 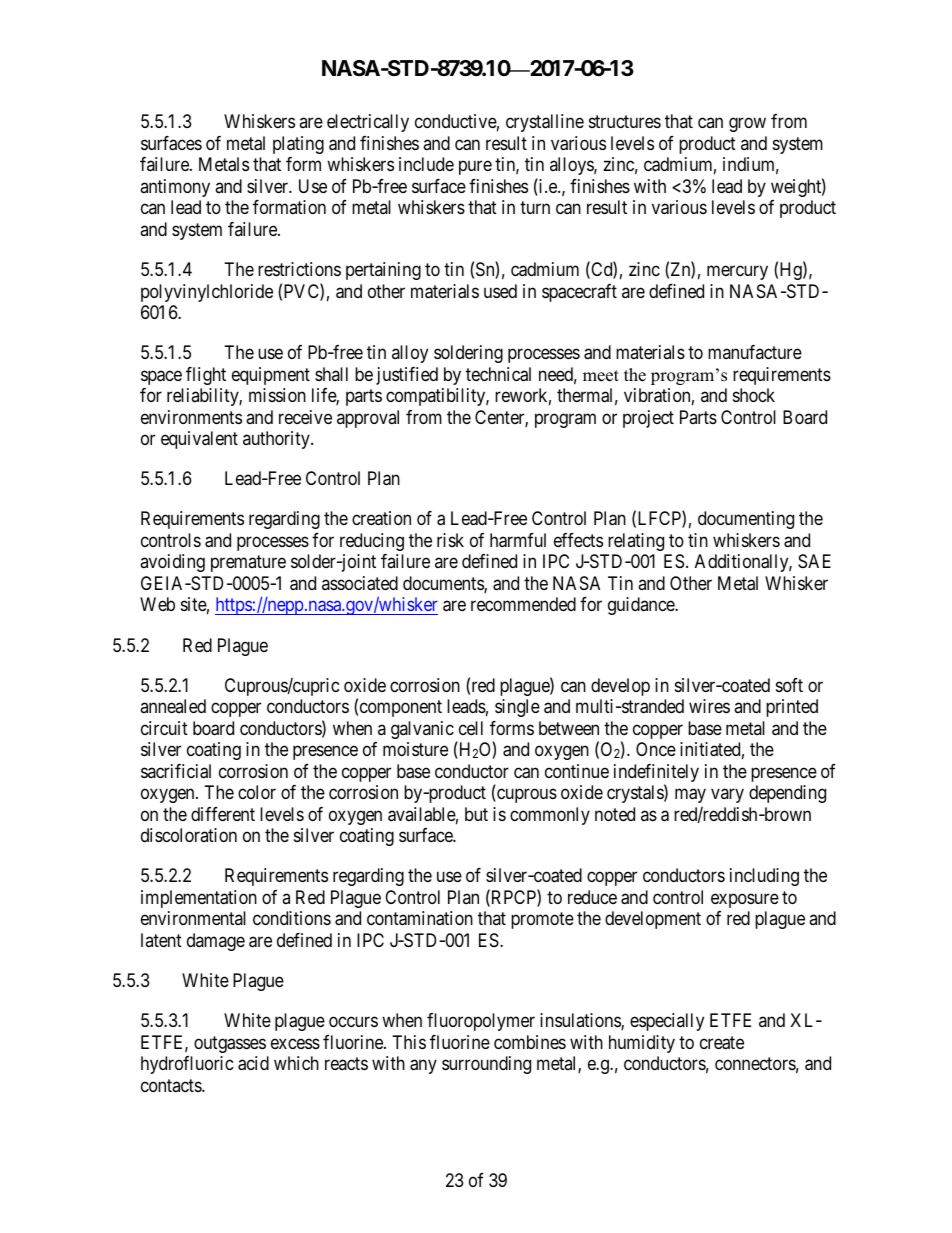 I want to click on guidance, so click(x=642, y=606).
